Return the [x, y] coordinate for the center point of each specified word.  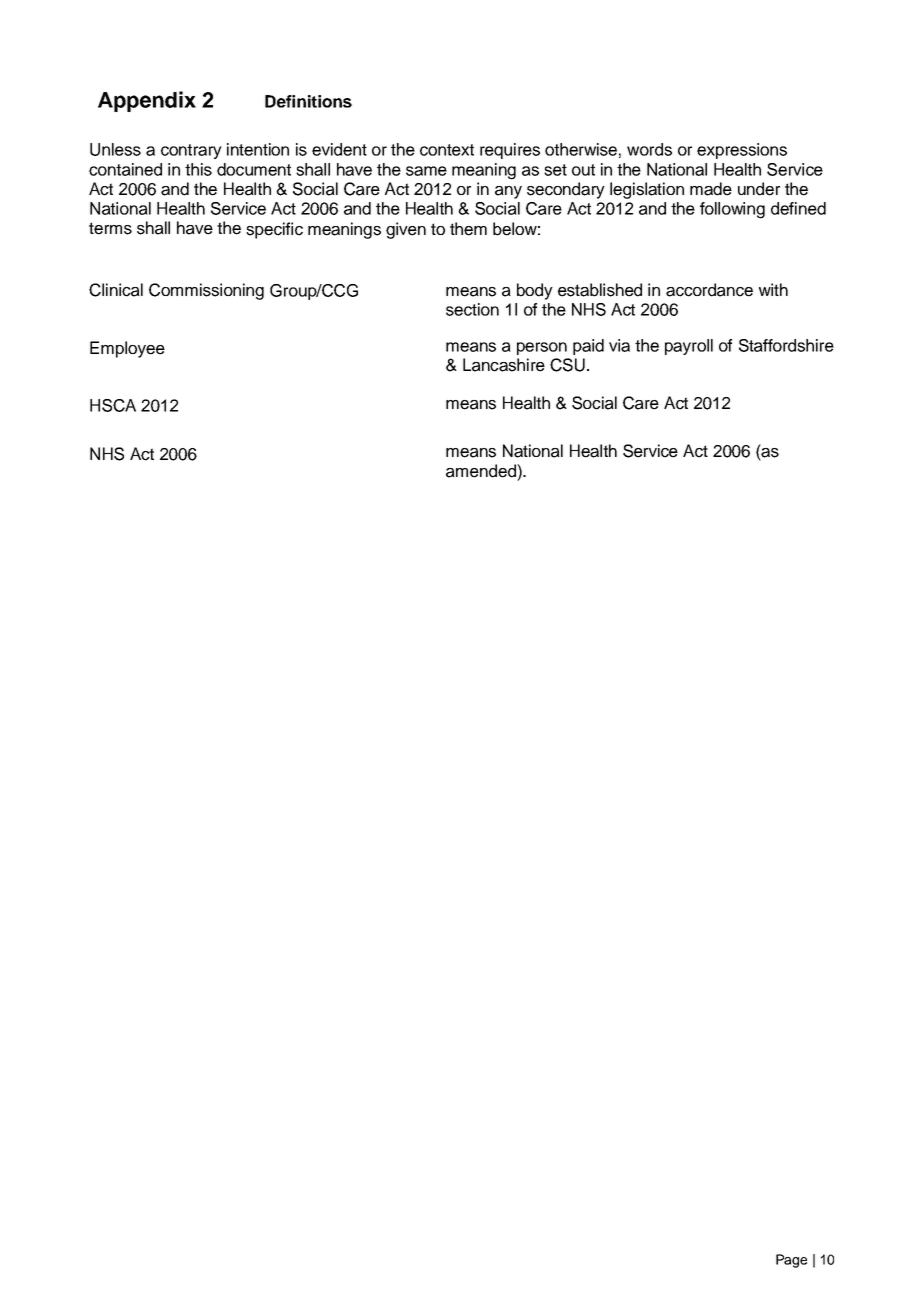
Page [791, 1261]
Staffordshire [786, 345]
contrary [191, 151]
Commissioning [206, 291]
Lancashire [504, 365]
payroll [689, 347]
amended [482, 471]
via [619, 345]
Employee [127, 349]
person [542, 348]
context [447, 150]
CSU [567, 365]
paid [588, 347]
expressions [742, 151]
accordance [709, 290]
